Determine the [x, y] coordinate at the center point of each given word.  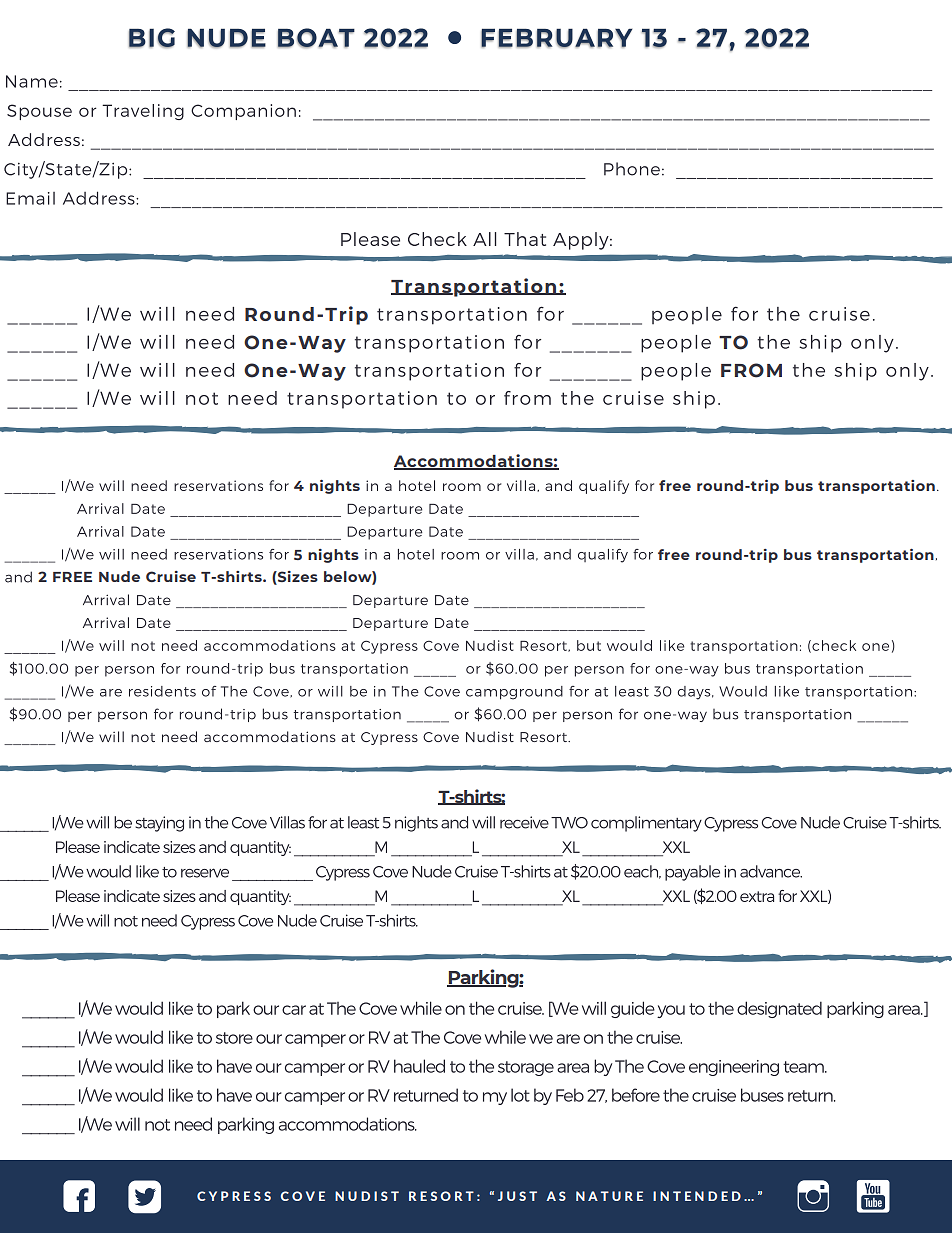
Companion [243, 112]
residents [162, 691]
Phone [632, 169]
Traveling [143, 112]
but [589, 645]
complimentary [646, 824]
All [484, 239]
